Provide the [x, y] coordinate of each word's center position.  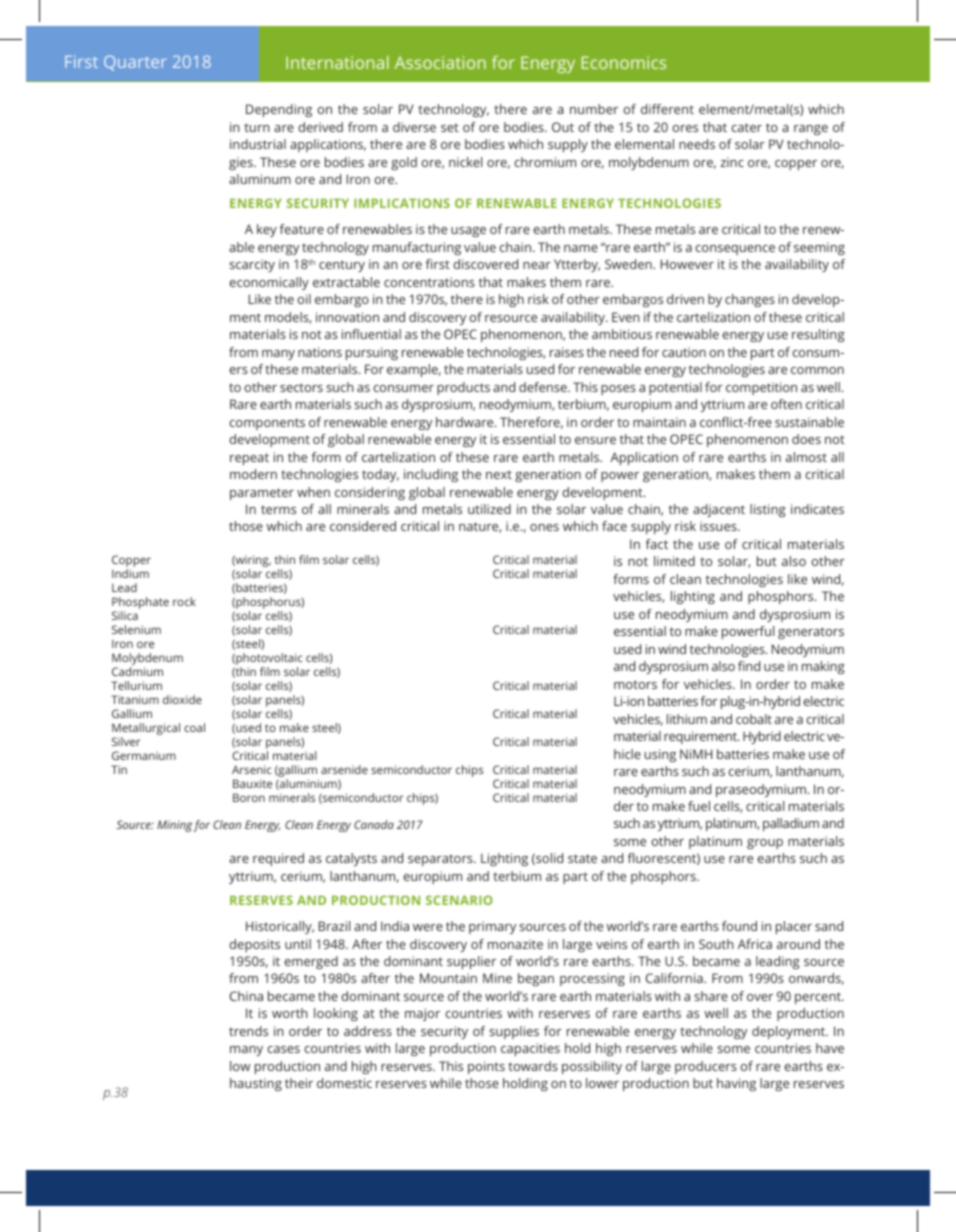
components [267, 424]
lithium [687, 719]
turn [257, 127]
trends [248, 1031]
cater [746, 127]
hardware [466, 422]
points [486, 1067]
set [450, 127]
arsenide [344, 769]
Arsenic [252, 769]
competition [761, 388]
